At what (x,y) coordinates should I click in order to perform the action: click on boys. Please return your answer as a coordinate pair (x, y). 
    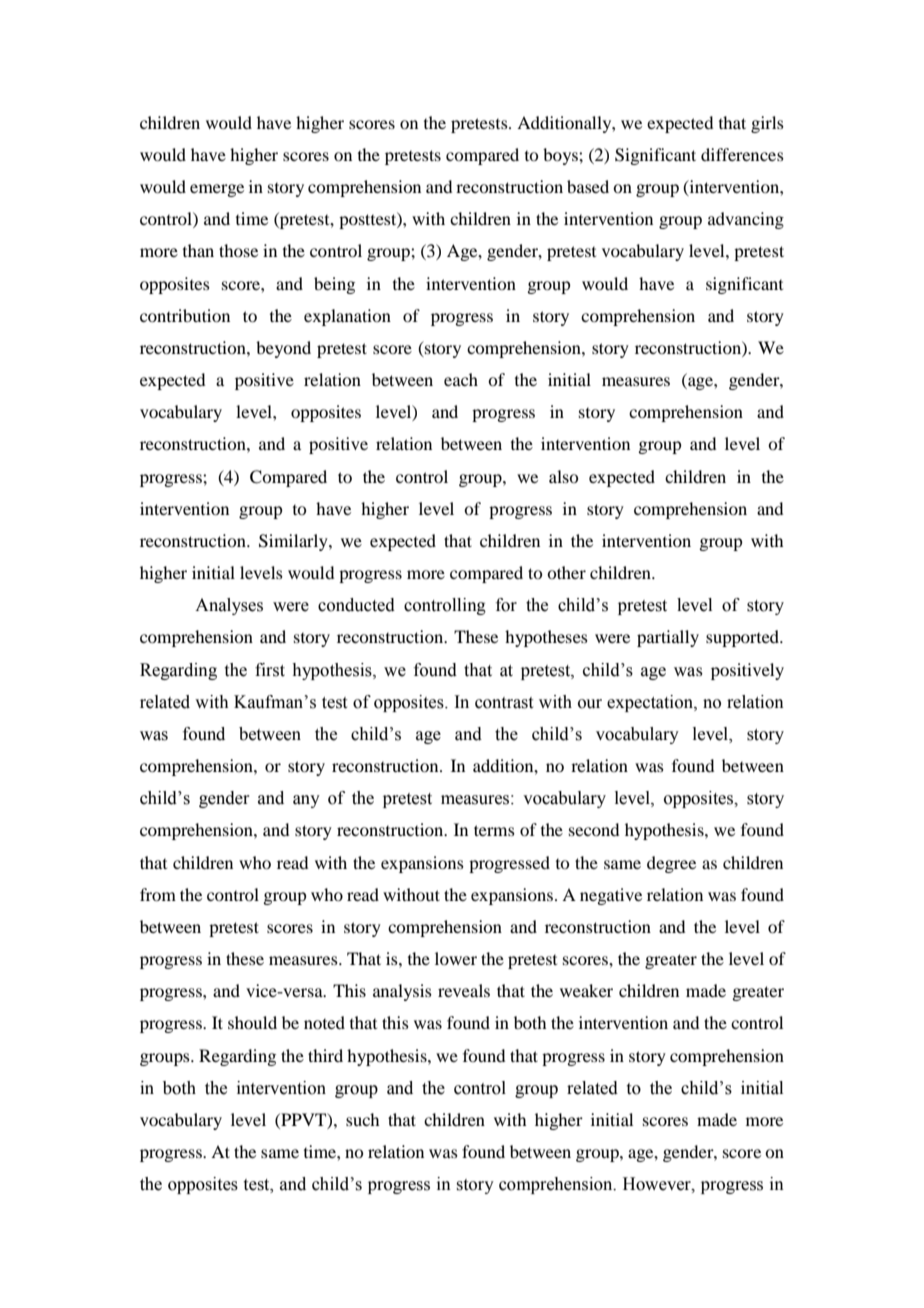
    Looking at the image, I should click on (561, 156).
